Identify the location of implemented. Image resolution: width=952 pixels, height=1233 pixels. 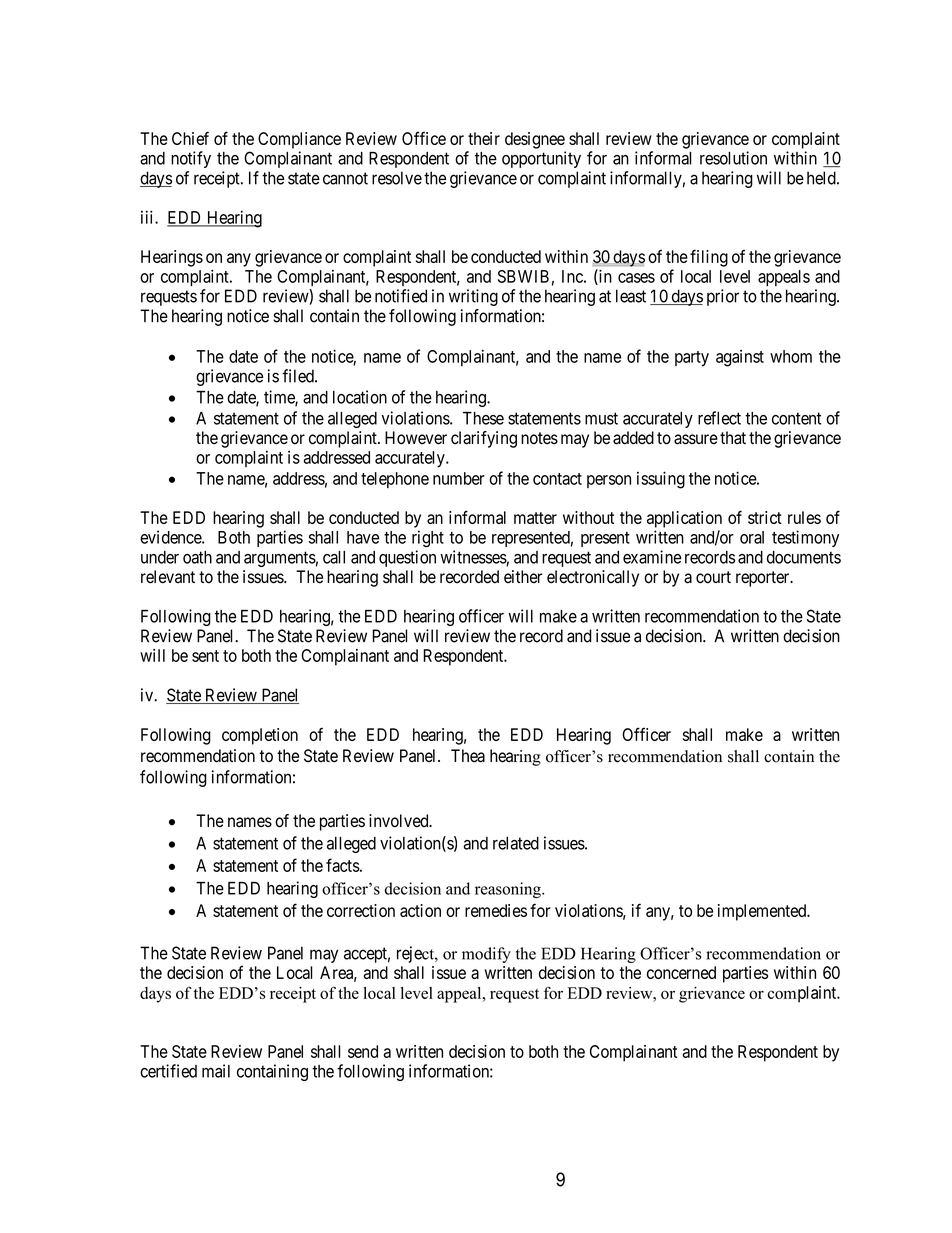
(763, 912).
